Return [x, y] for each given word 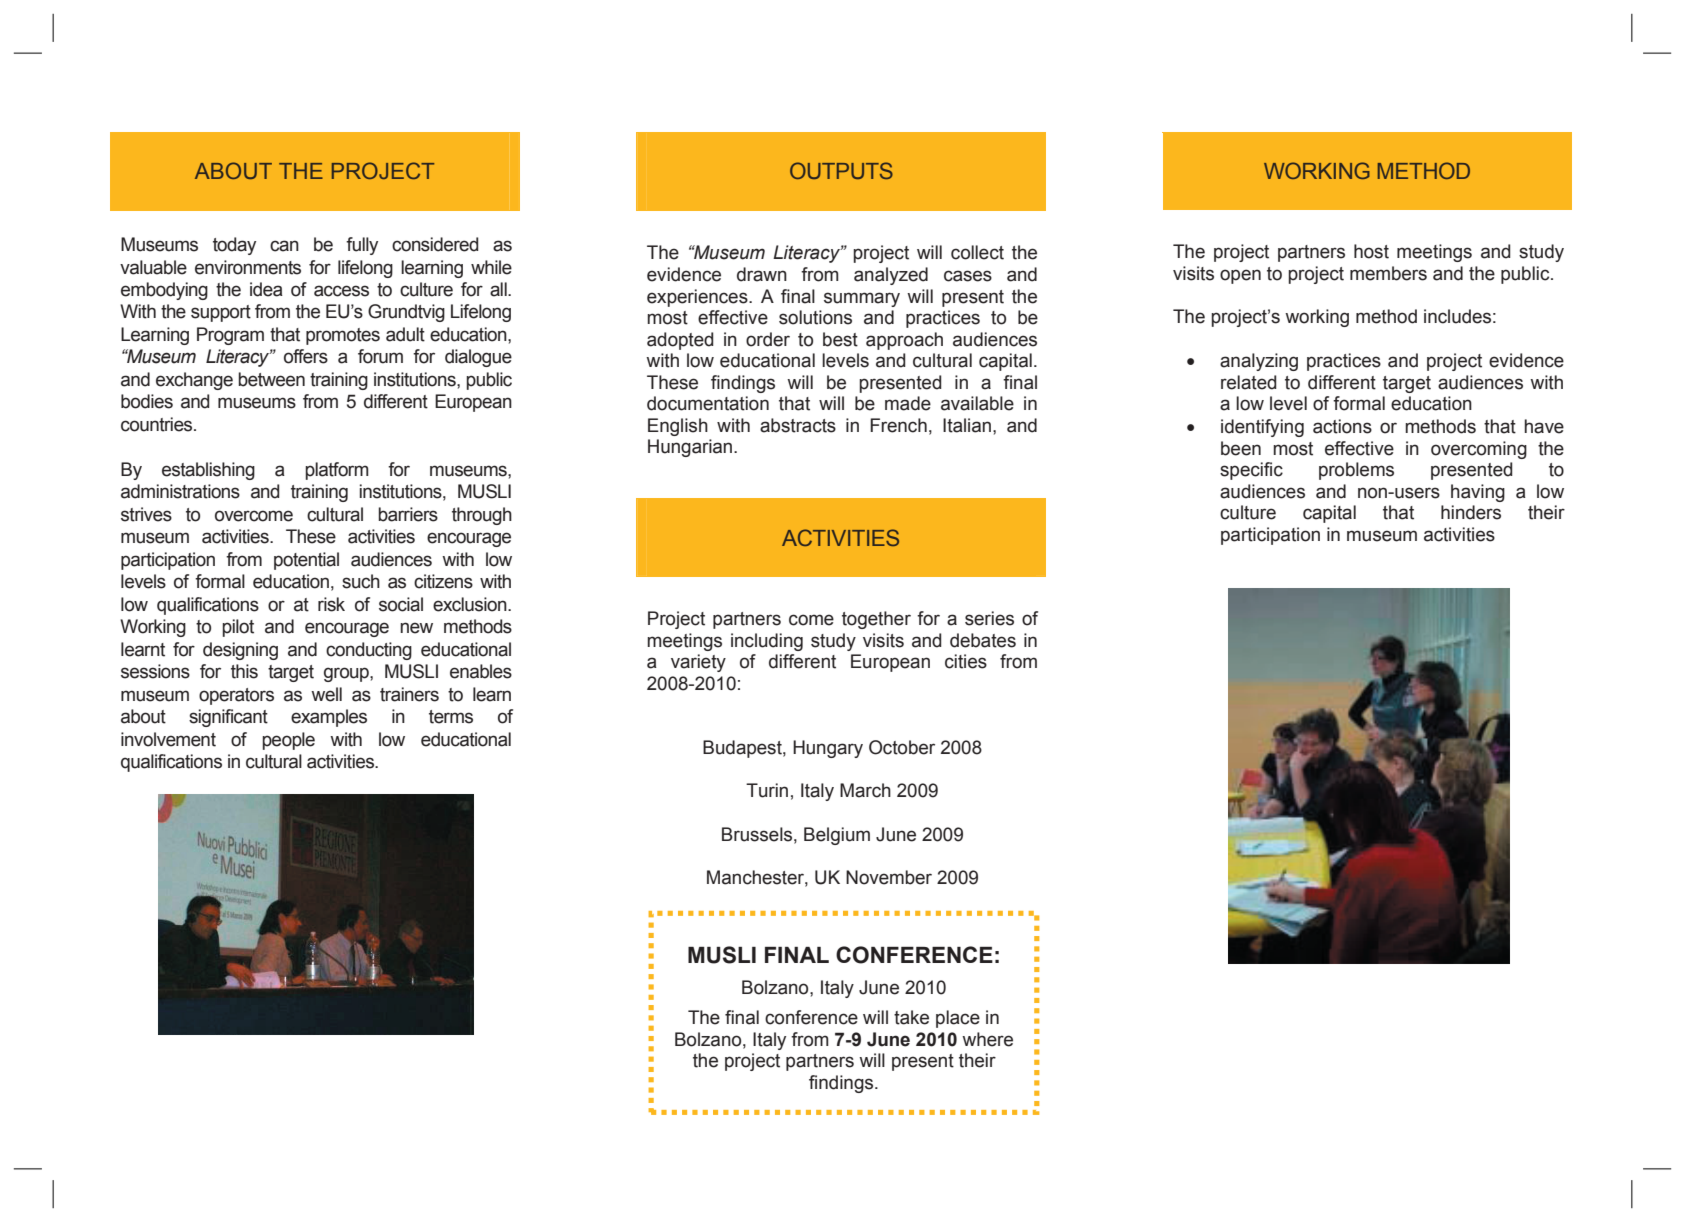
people [288, 741]
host [1371, 251]
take [911, 1017]
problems [1356, 471]
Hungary [828, 749]
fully [362, 246]
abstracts [798, 425]
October [902, 747]
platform [337, 471]
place [958, 1019]
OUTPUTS [841, 170]
